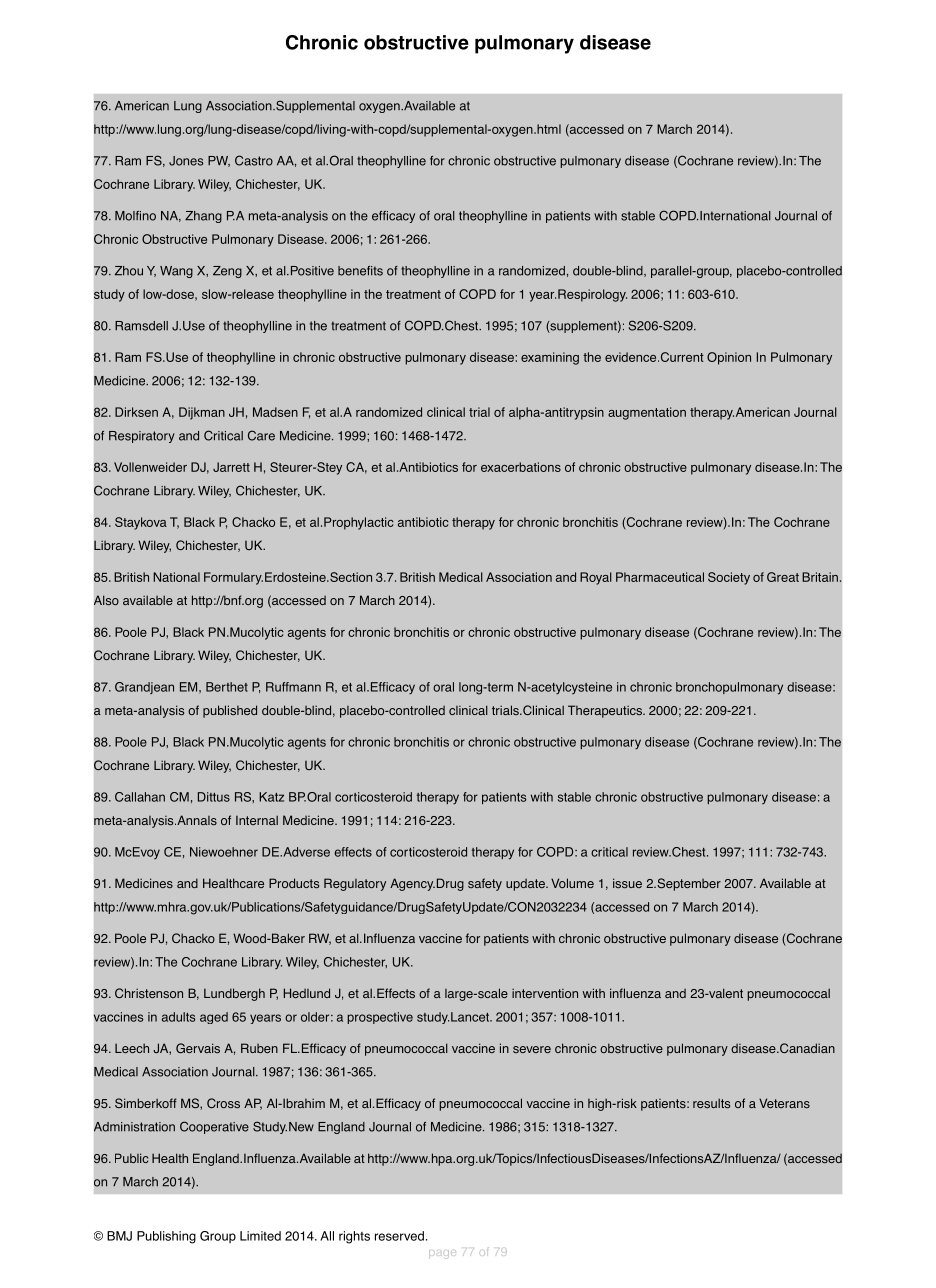 The width and height of the page is (936, 1288). Describe the element at coordinates (203, 217) in the page. I see `Zhang` at that location.
